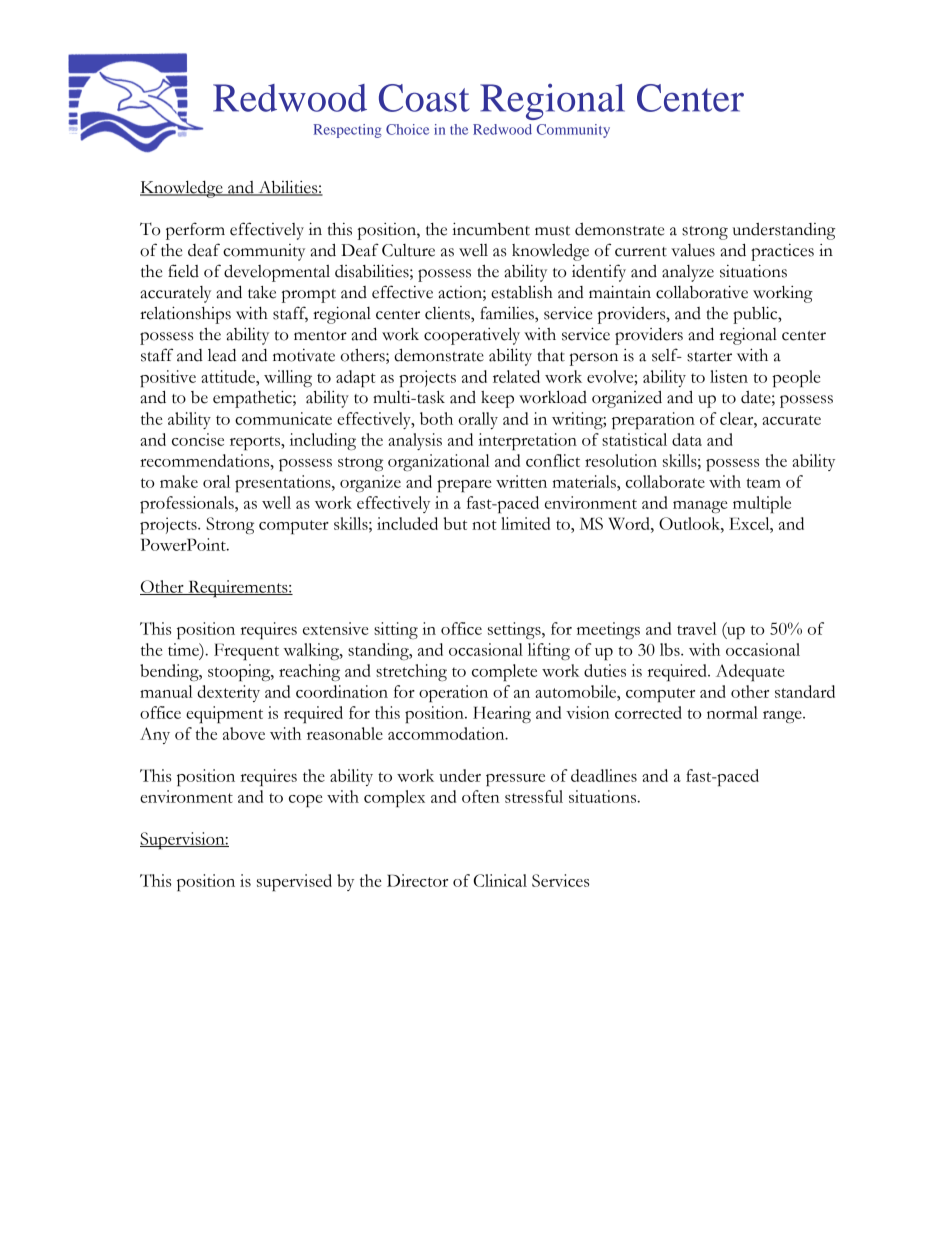  What do you see at coordinates (424, 98) in the document?
I see `Coast` at bounding box center [424, 98].
